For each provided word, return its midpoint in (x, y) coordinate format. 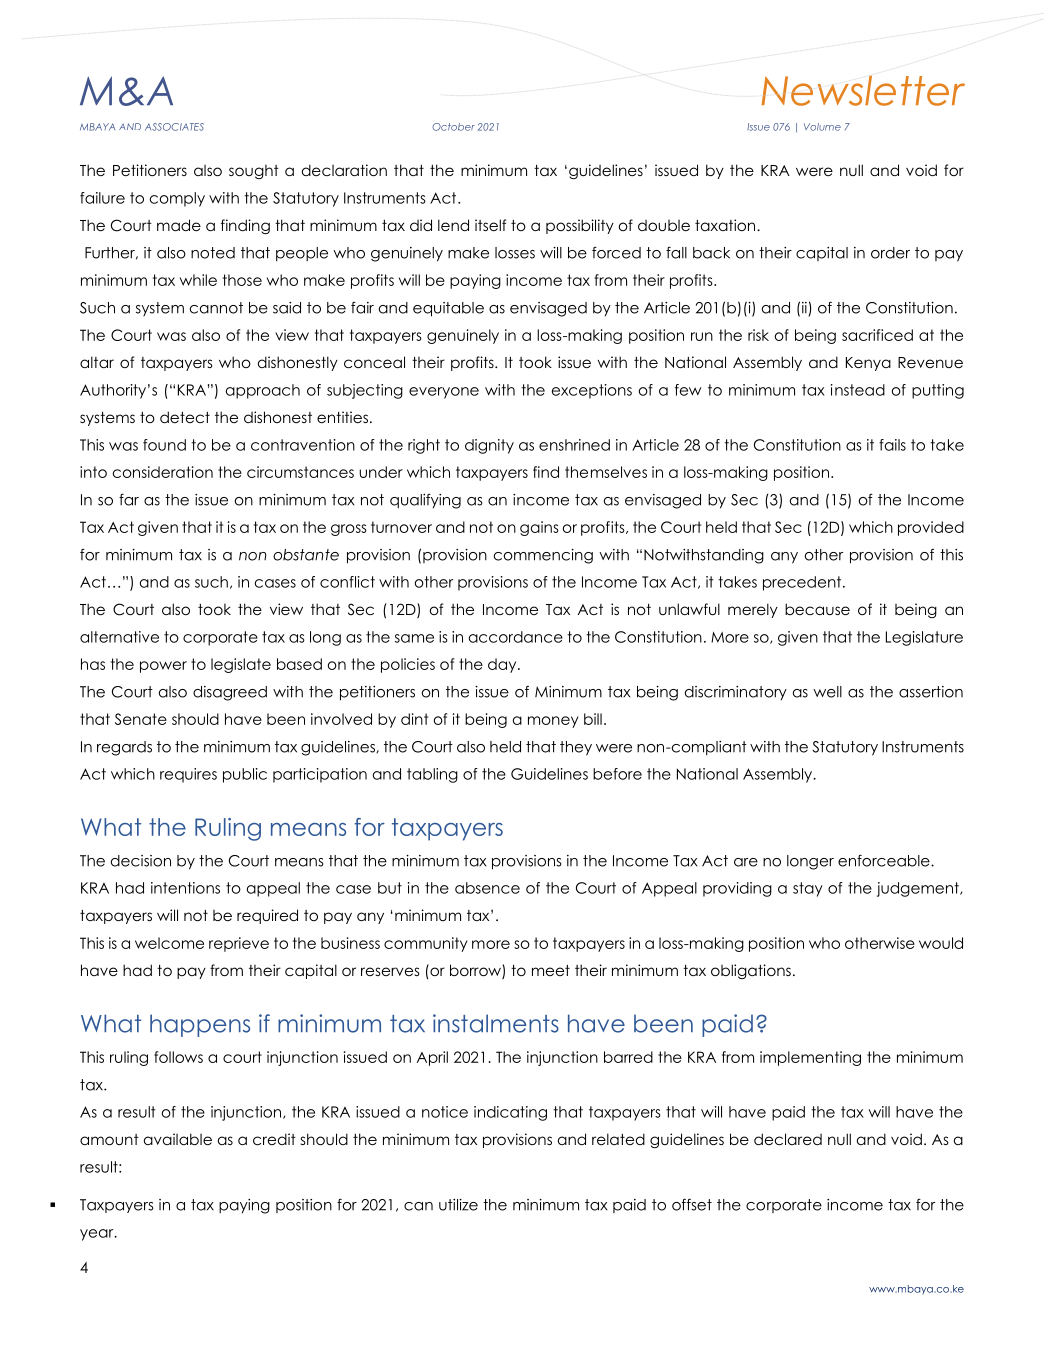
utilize (458, 1205)
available (178, 1139)
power (163, 667)
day (503, 665)
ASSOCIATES (174, 127)
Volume (822, 127)
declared (788, 1139)
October (453, 127)
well (827, 692)
